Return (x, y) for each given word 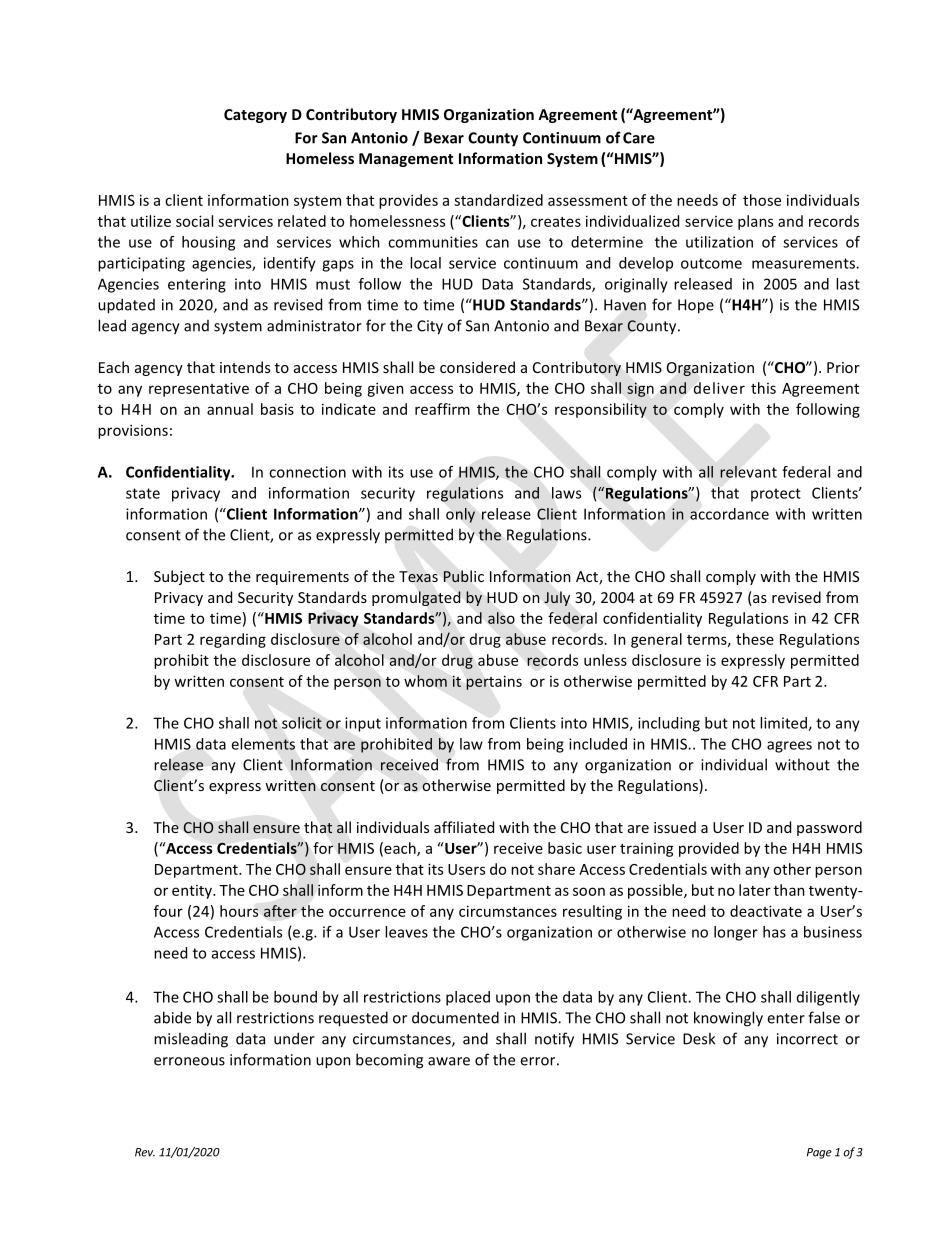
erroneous (189, 1061)
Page (819, 1153)
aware (449, 1061)
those (762, 200)
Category (255, 116)
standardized (498, 200)
